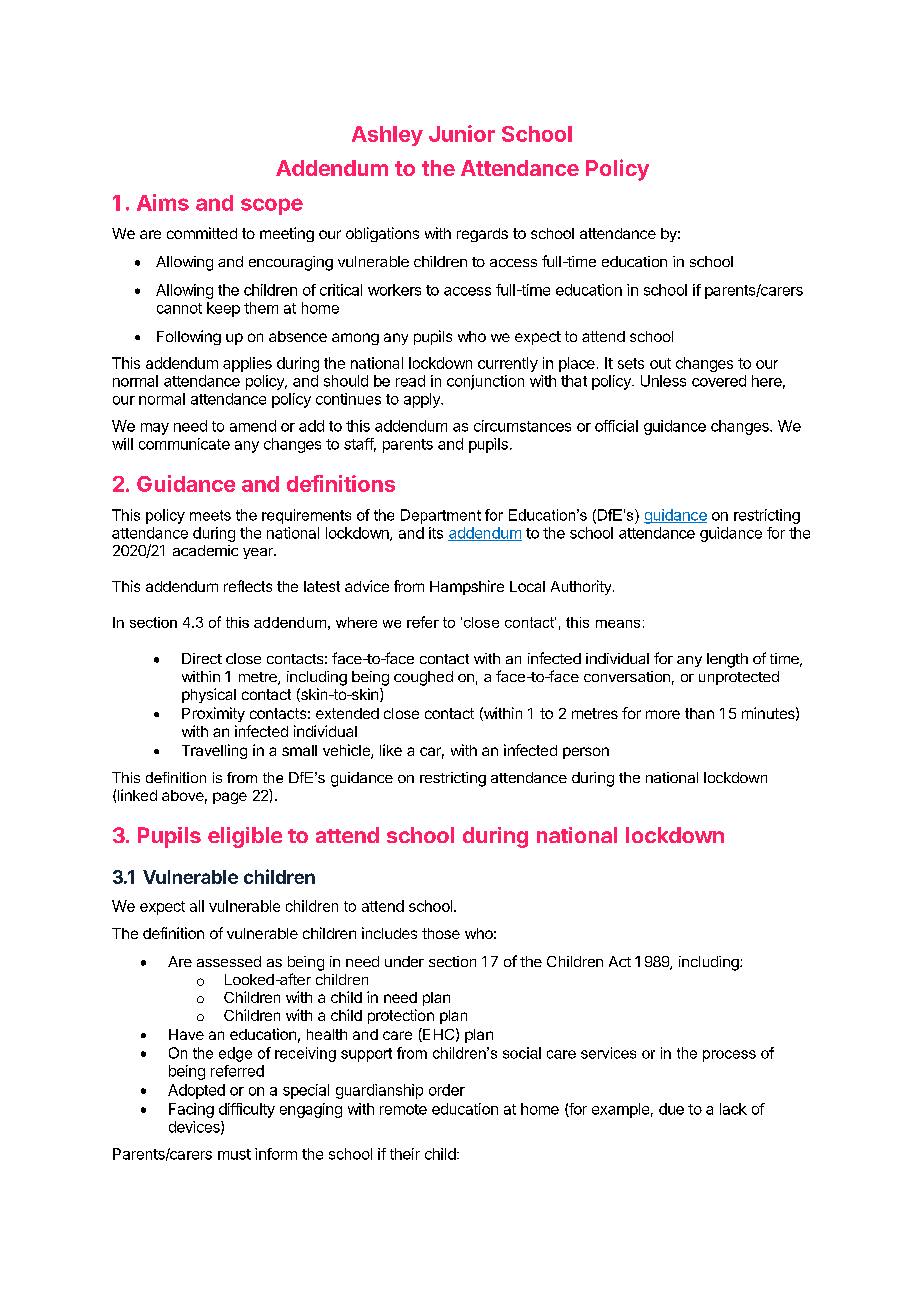  What do you see at coordinates (441, 516) in the screenshot?
I see `Department` at bounding box center [441, 516].
